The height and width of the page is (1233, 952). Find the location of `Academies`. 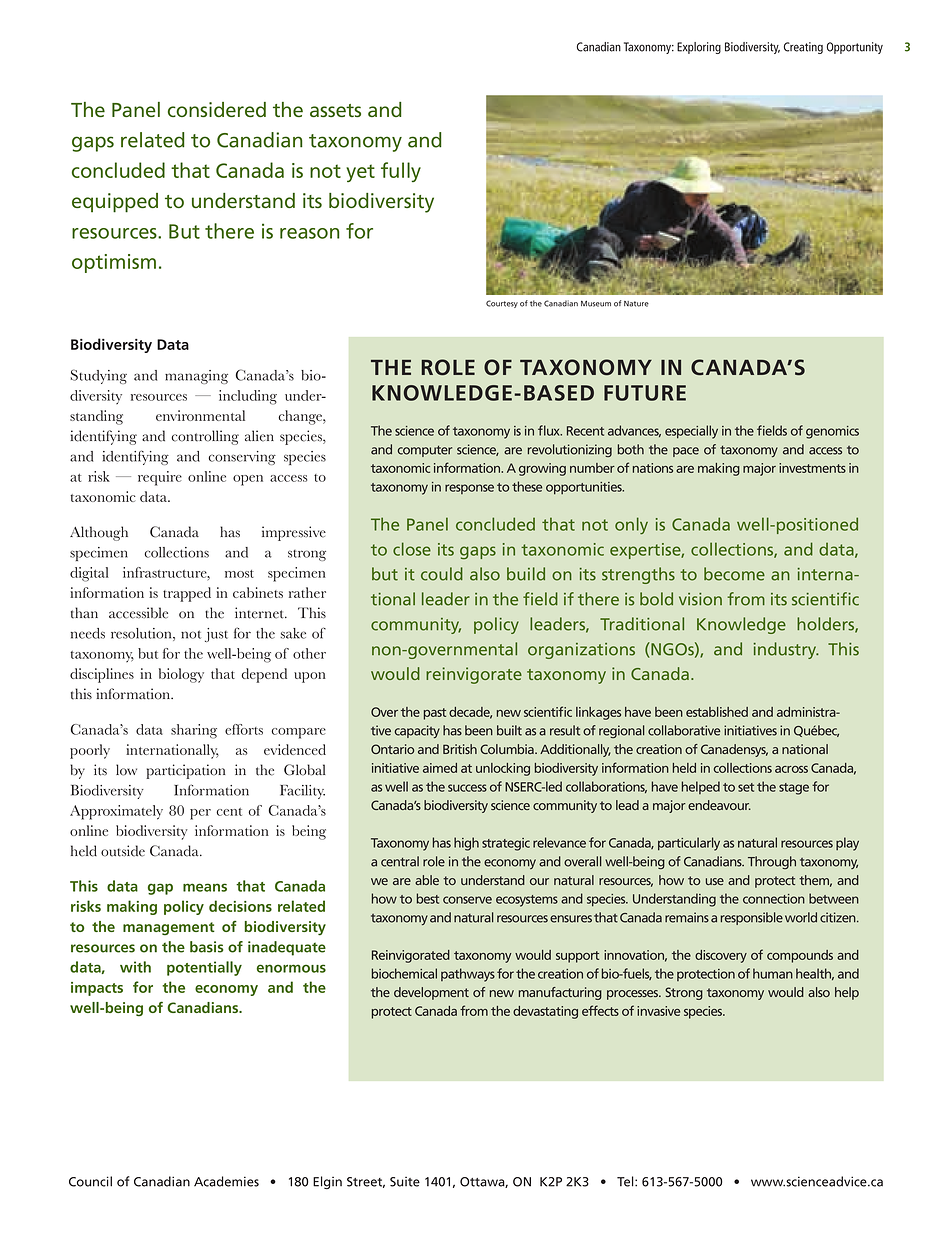

Academies is located at coordinates (226, 1181).
